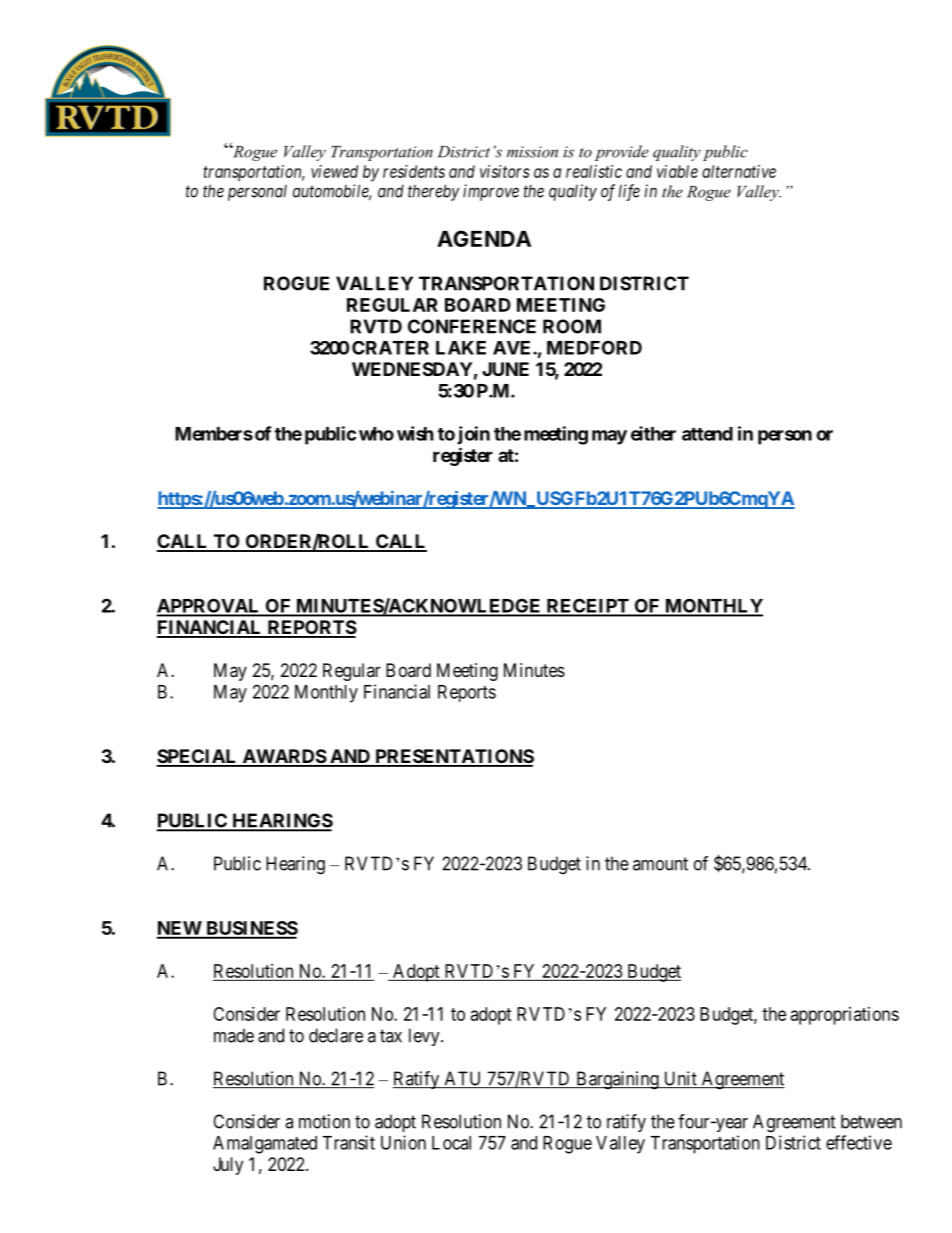 The height and width of the screenshot is (1233, 952). Describe the element at coordinates (451, 1143) in the screenshot. I see `Local` at that location.
